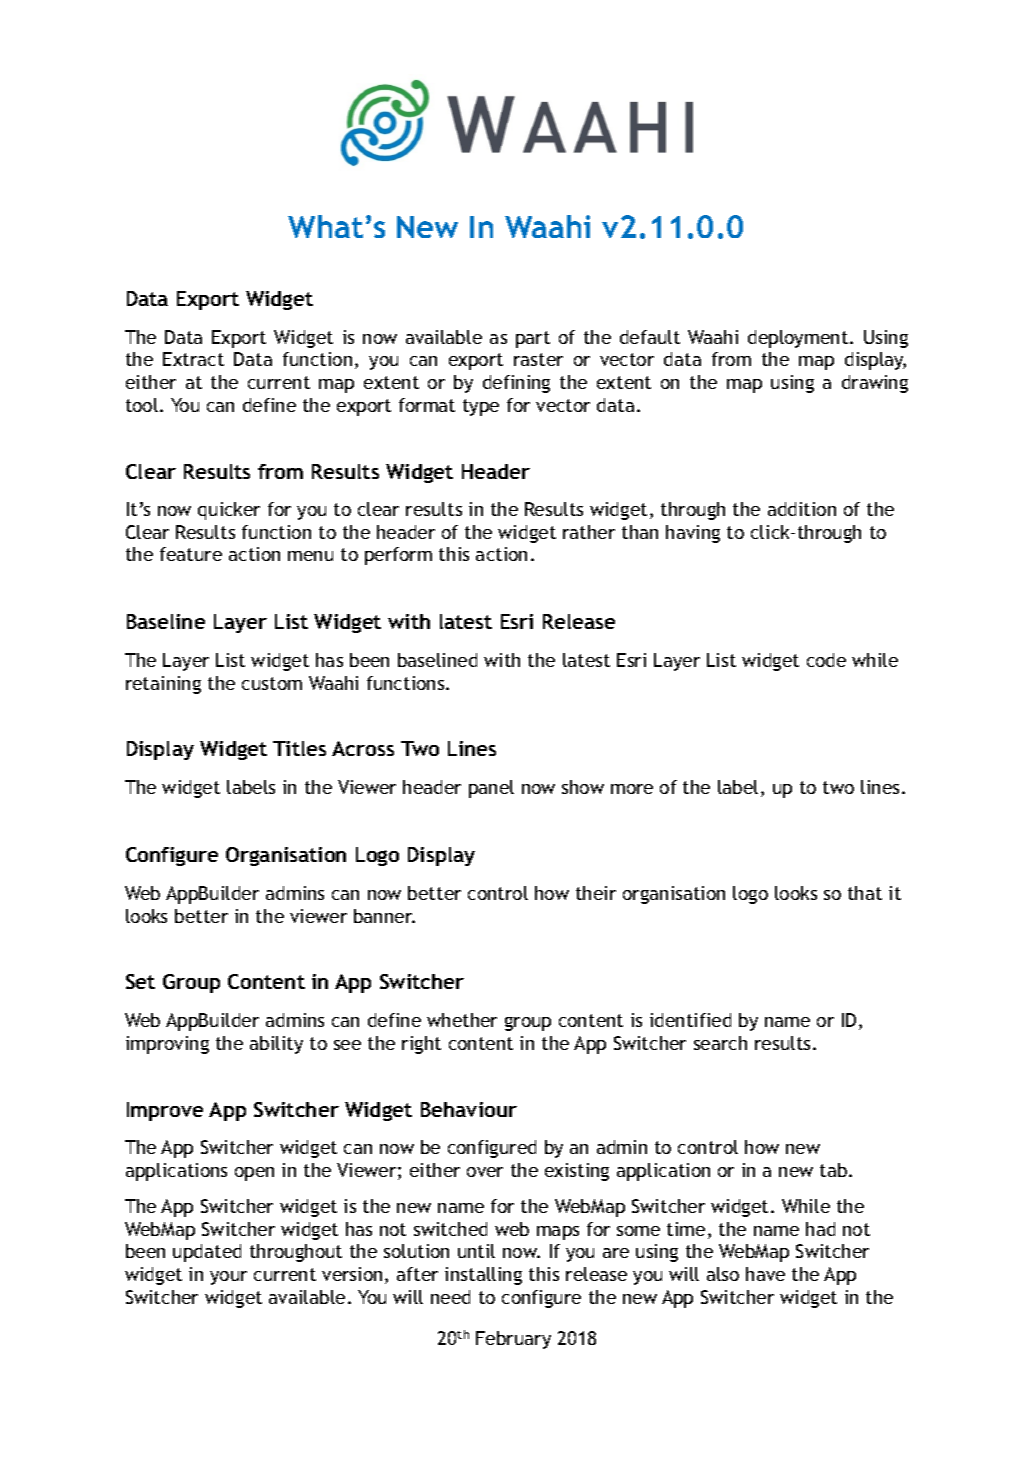 This screenshot has height=1464, width=1034. I want to click on whether, so click(462, 1020).
